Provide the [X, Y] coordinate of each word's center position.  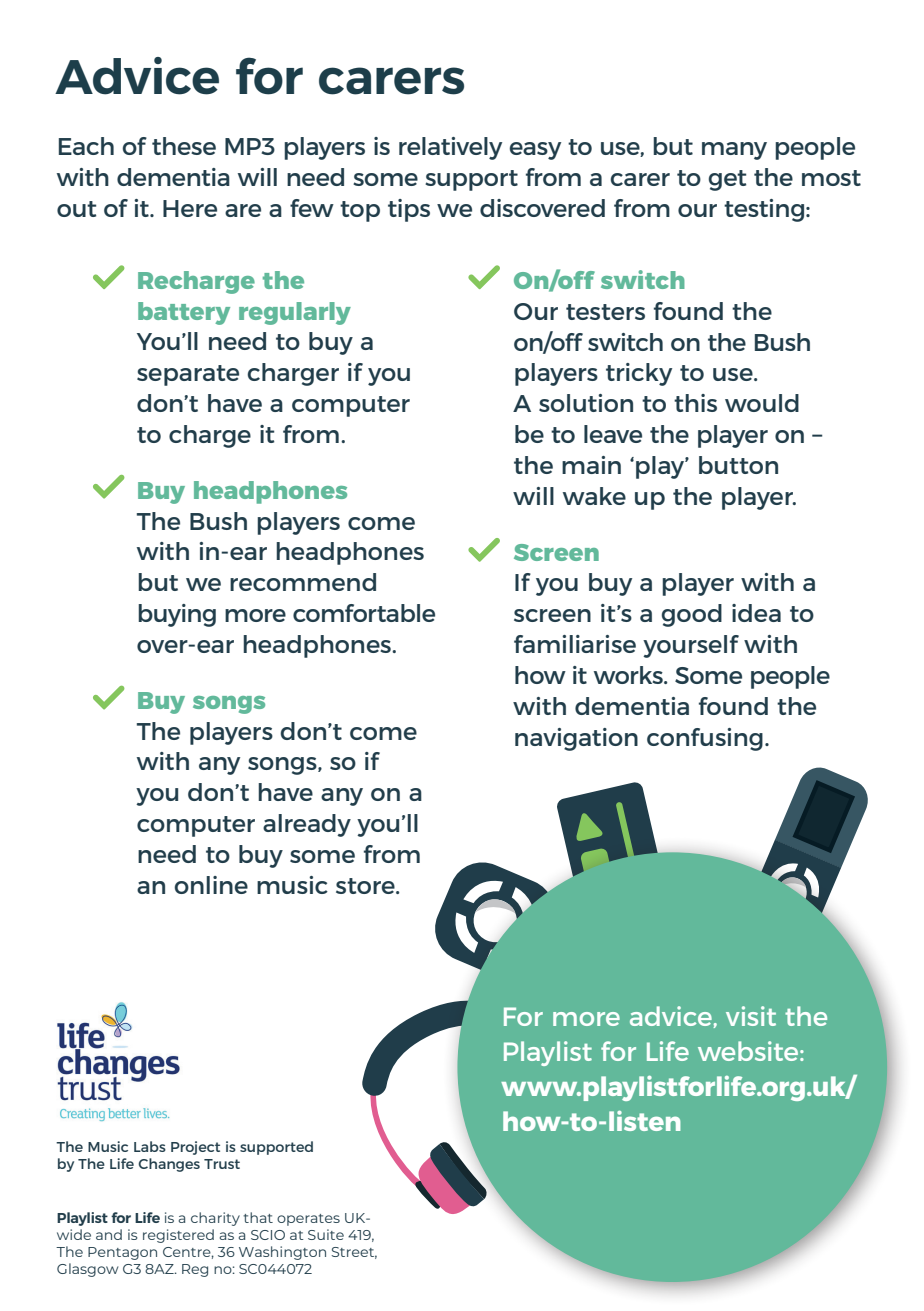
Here [190, 208]
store [366, 886]
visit [751, 1016]
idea [756, 613]
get [727, 180]
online [211, 885]
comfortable [364, 613]
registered [178, 1236]
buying [177, 615]
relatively [450, 148]
